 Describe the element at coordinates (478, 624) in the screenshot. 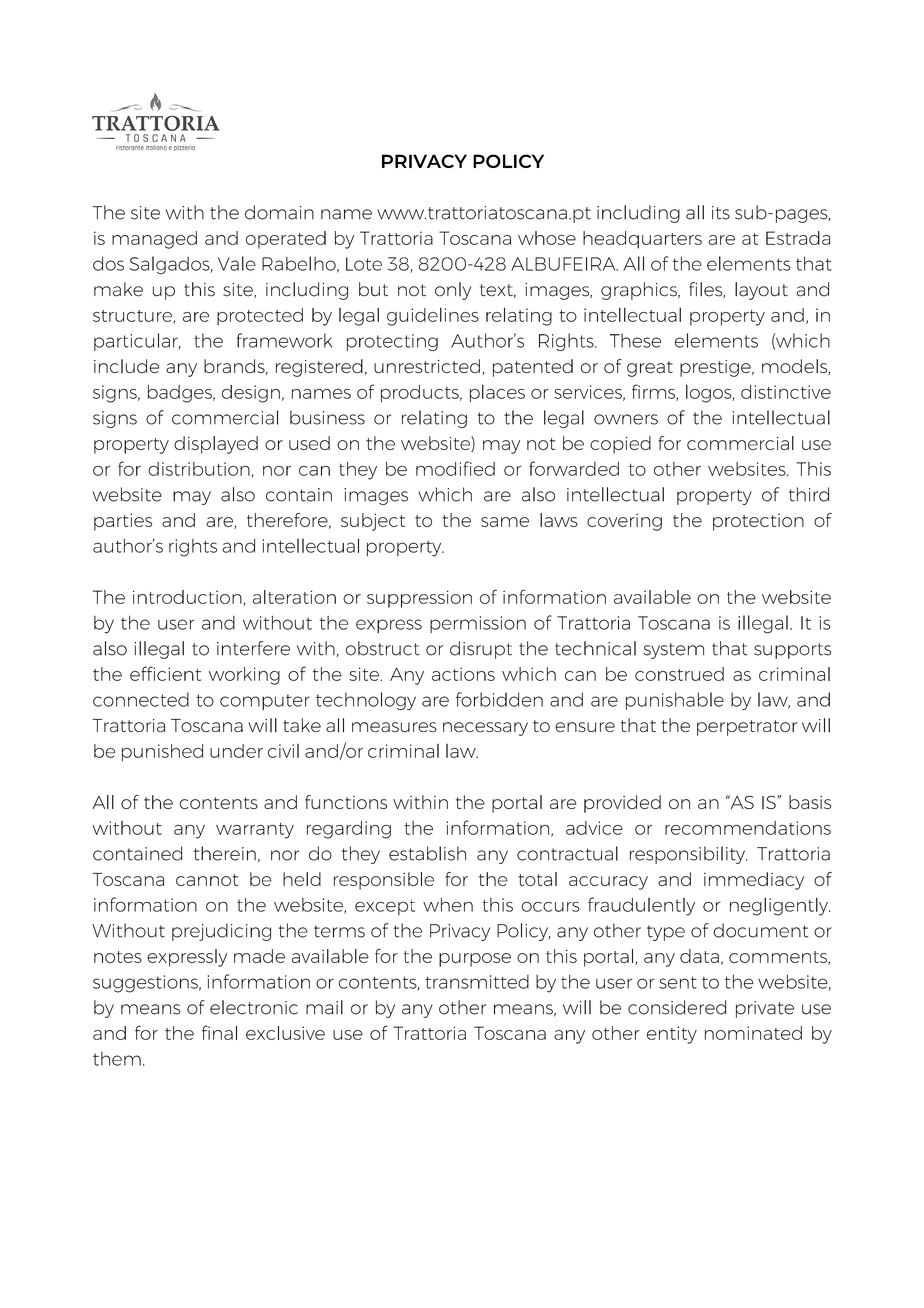

I see `permission` at that location.
